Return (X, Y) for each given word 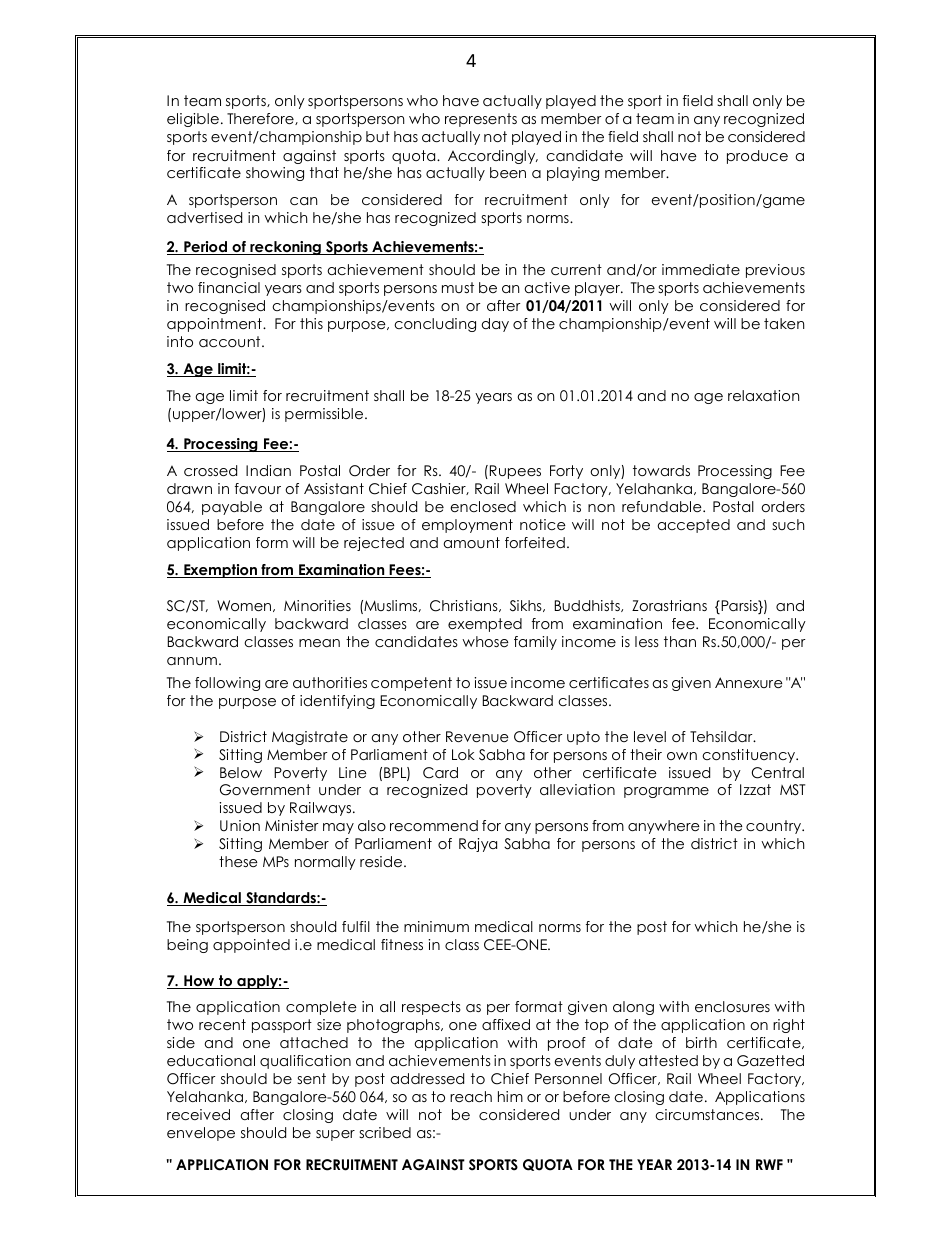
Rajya (478, 845)
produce (757, 157)
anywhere (664, 827)
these (238, 861)
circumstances (708, 1114)
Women (245, 606)
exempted (485, 625)
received (198, 1114)
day (495, 325)
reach (471, 1096)
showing (275, 174)
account (231, 341)
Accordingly (493, 157)
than (680, 641)
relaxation (763, 395)
